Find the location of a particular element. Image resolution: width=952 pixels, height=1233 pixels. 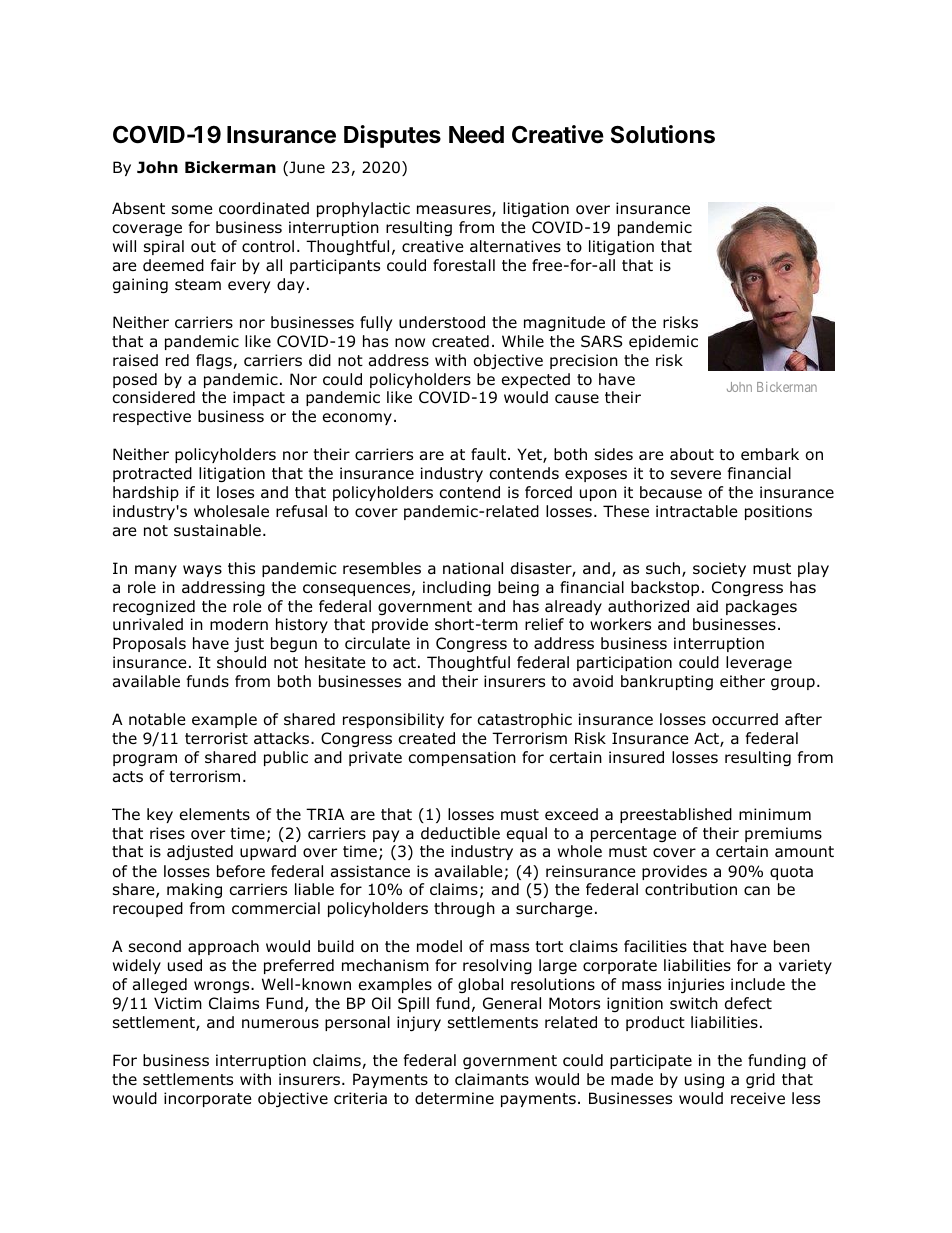

some is located at coordinates (192, 210).
